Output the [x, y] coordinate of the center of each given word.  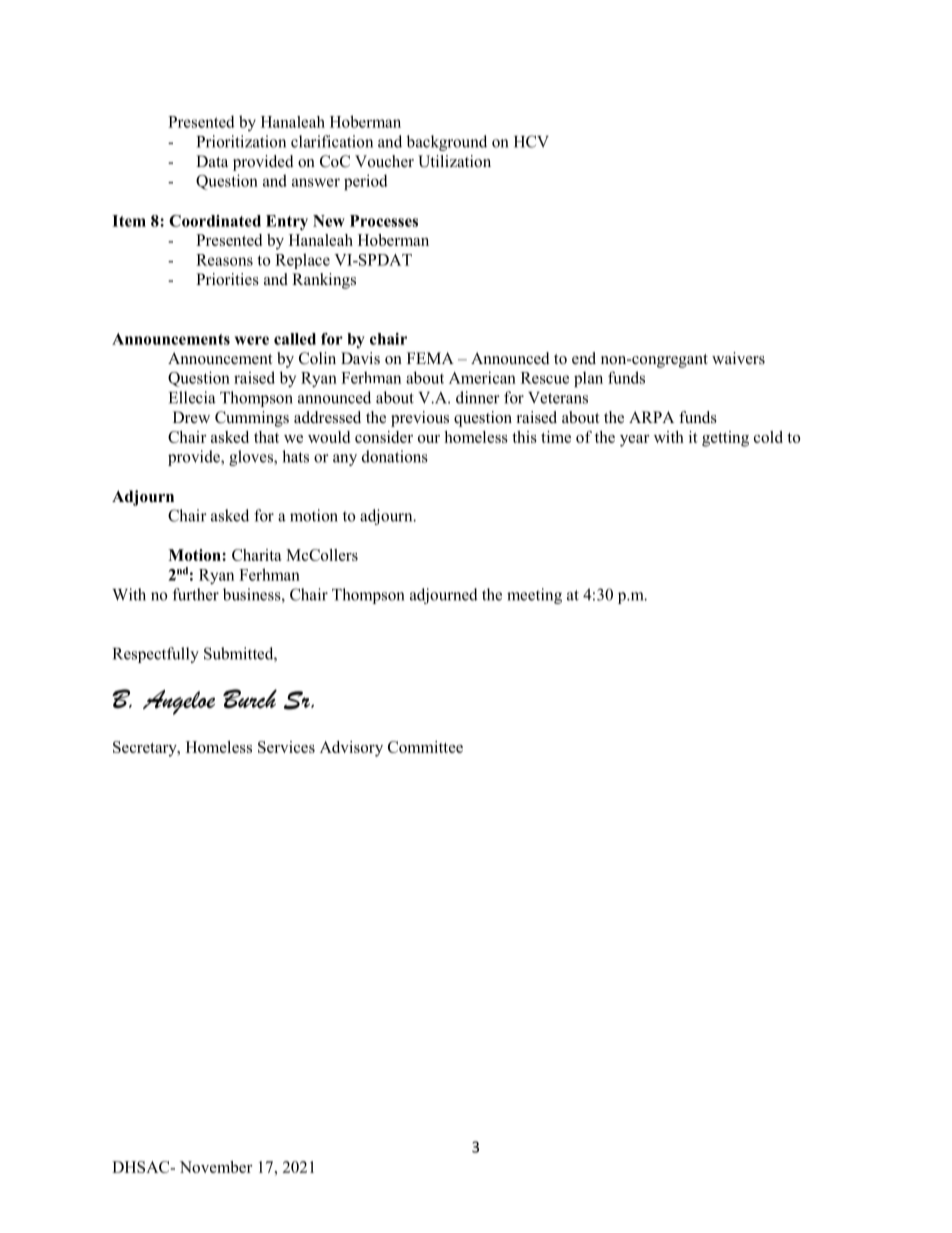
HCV [531, 141]
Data [212, 161]
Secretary [146, 749]
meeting [534, 596]
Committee [425, 747]
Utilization [454, 161]
